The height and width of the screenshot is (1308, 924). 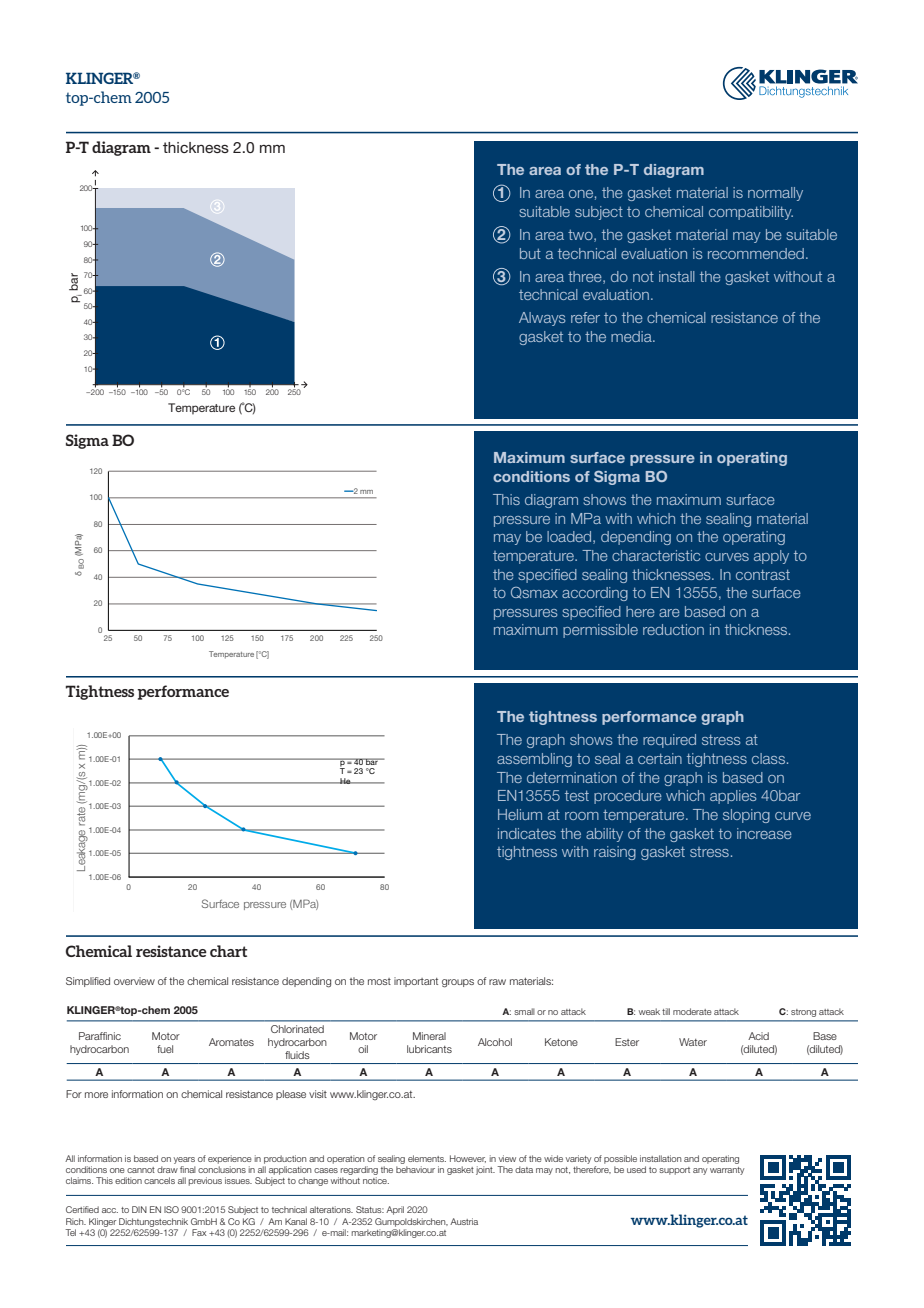 What do you see at coordinates (416, 982) in the screenshot?
I see `important` at bounding box center [416, 982].
